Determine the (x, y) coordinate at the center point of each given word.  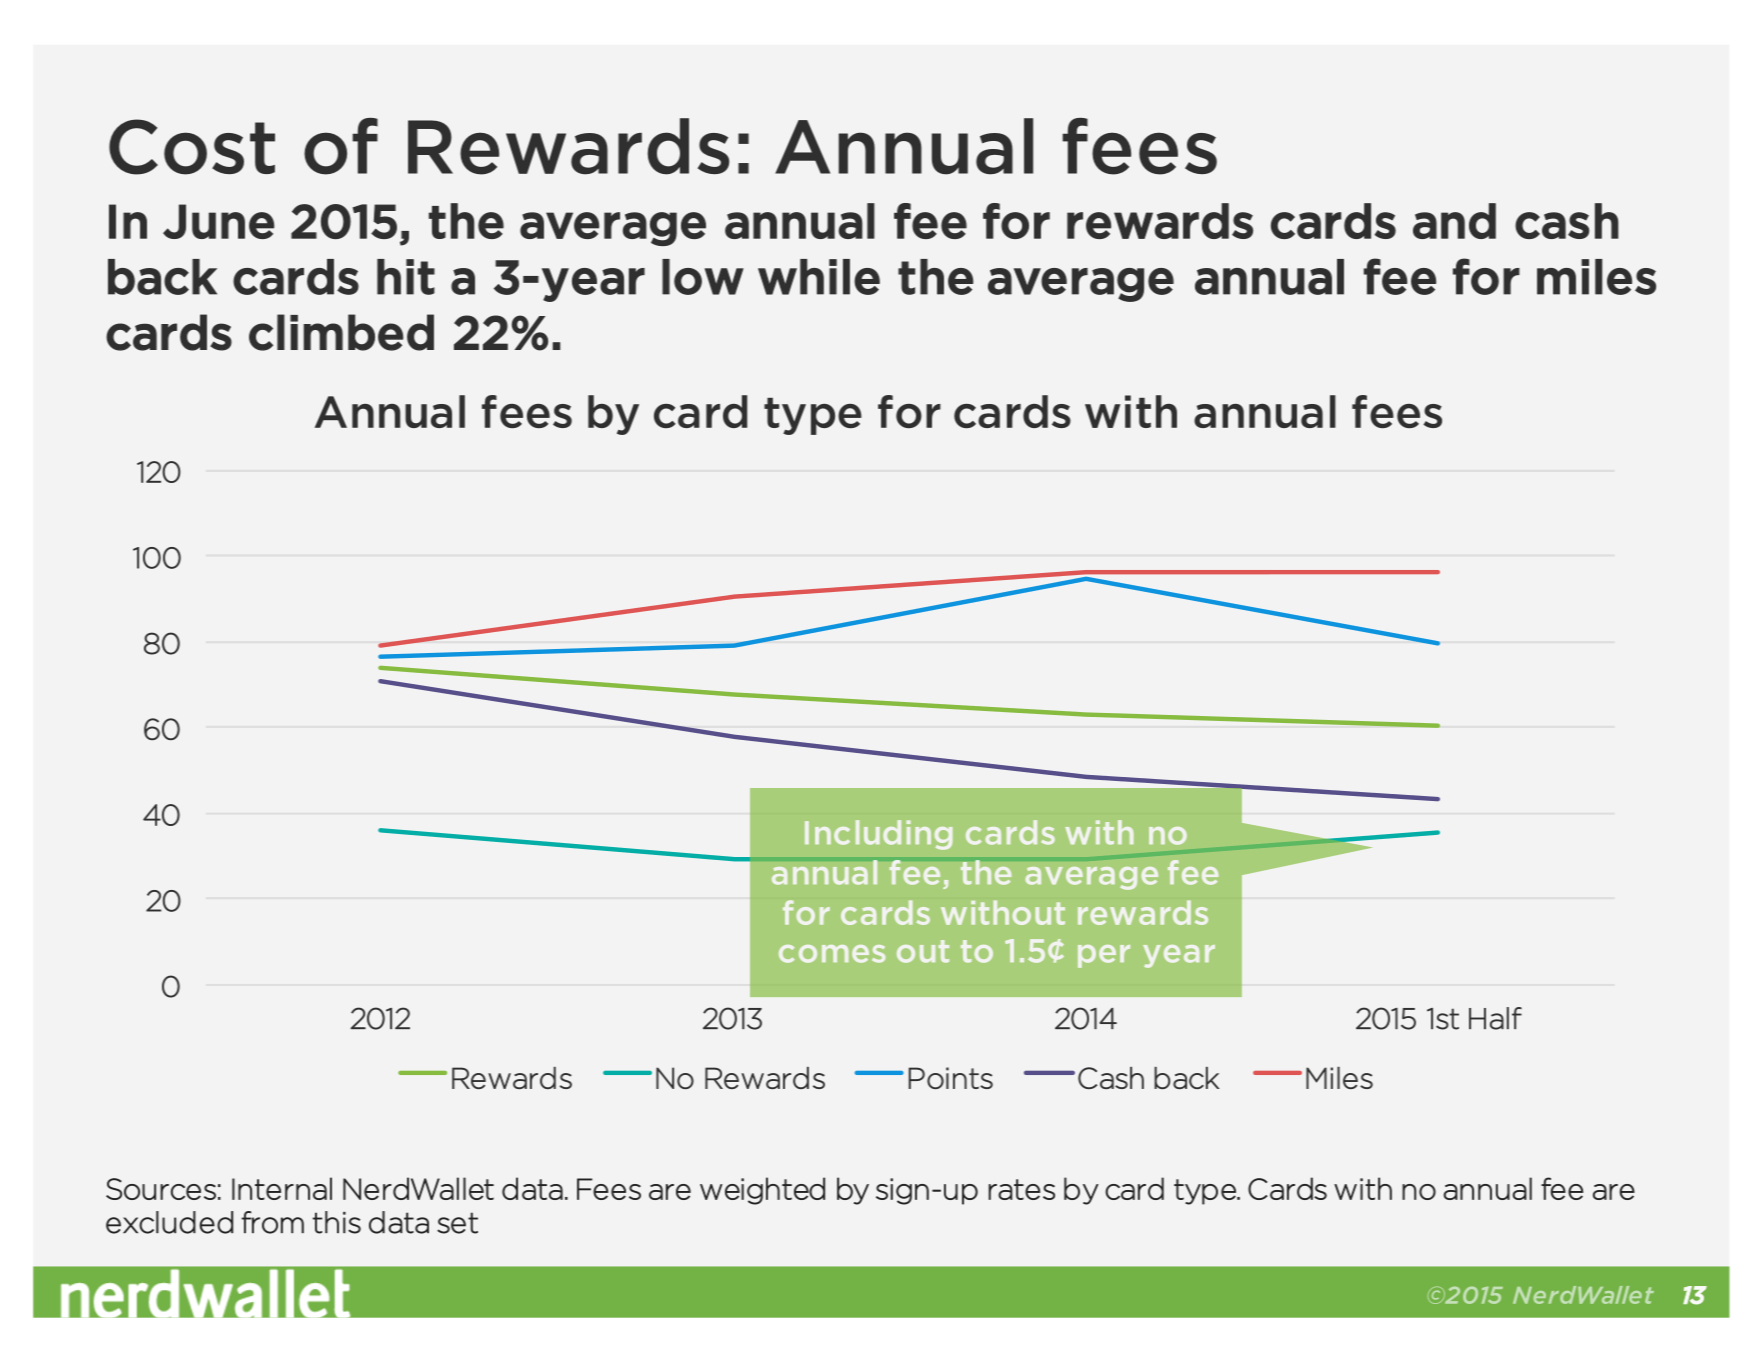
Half (1495, 1018)
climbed (341, 332)
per (1104, 956)
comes (832, 954)
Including (879, 835)
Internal (282, 1188)
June (219, 221)
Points (951, 1078)
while (819, 277)
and (1454, 221)
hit (406, 277)
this (337, 1222)
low (703, 277)
